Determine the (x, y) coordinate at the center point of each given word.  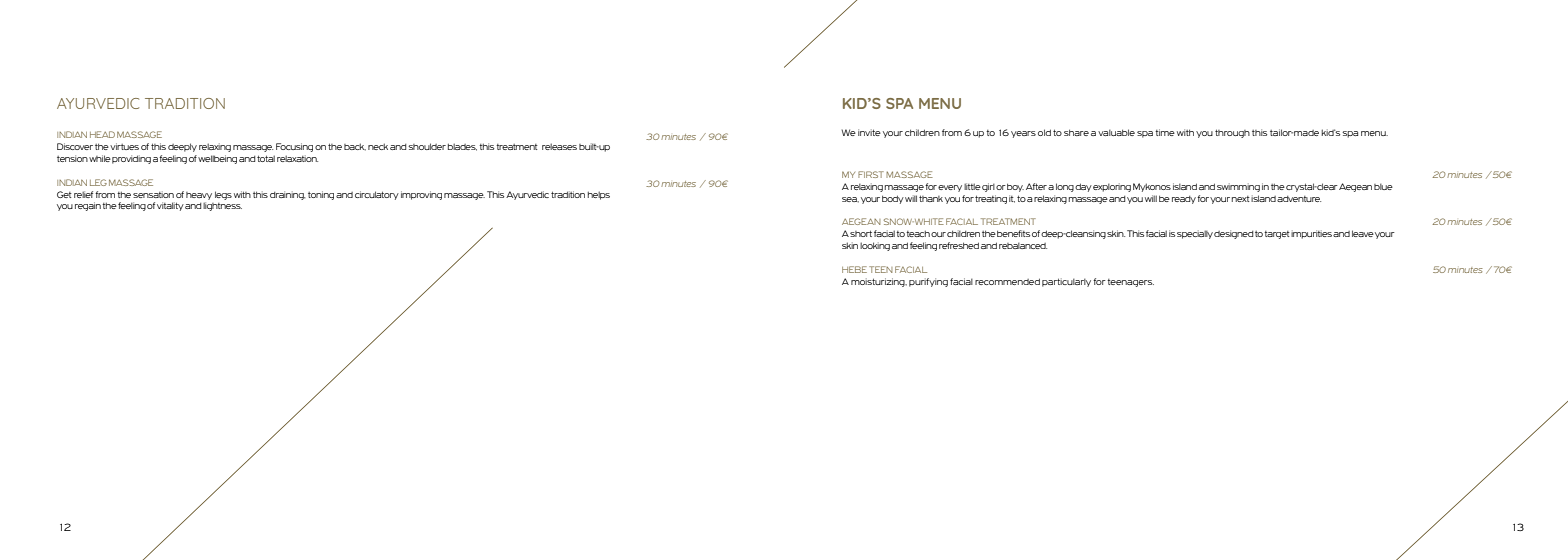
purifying (928, 282)
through (1232, 133)
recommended (1007, 281)
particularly (1066, 282)
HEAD (102, 134)
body (893, 199)
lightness (222, 206)
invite (869, 132)
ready (1184, 200)
